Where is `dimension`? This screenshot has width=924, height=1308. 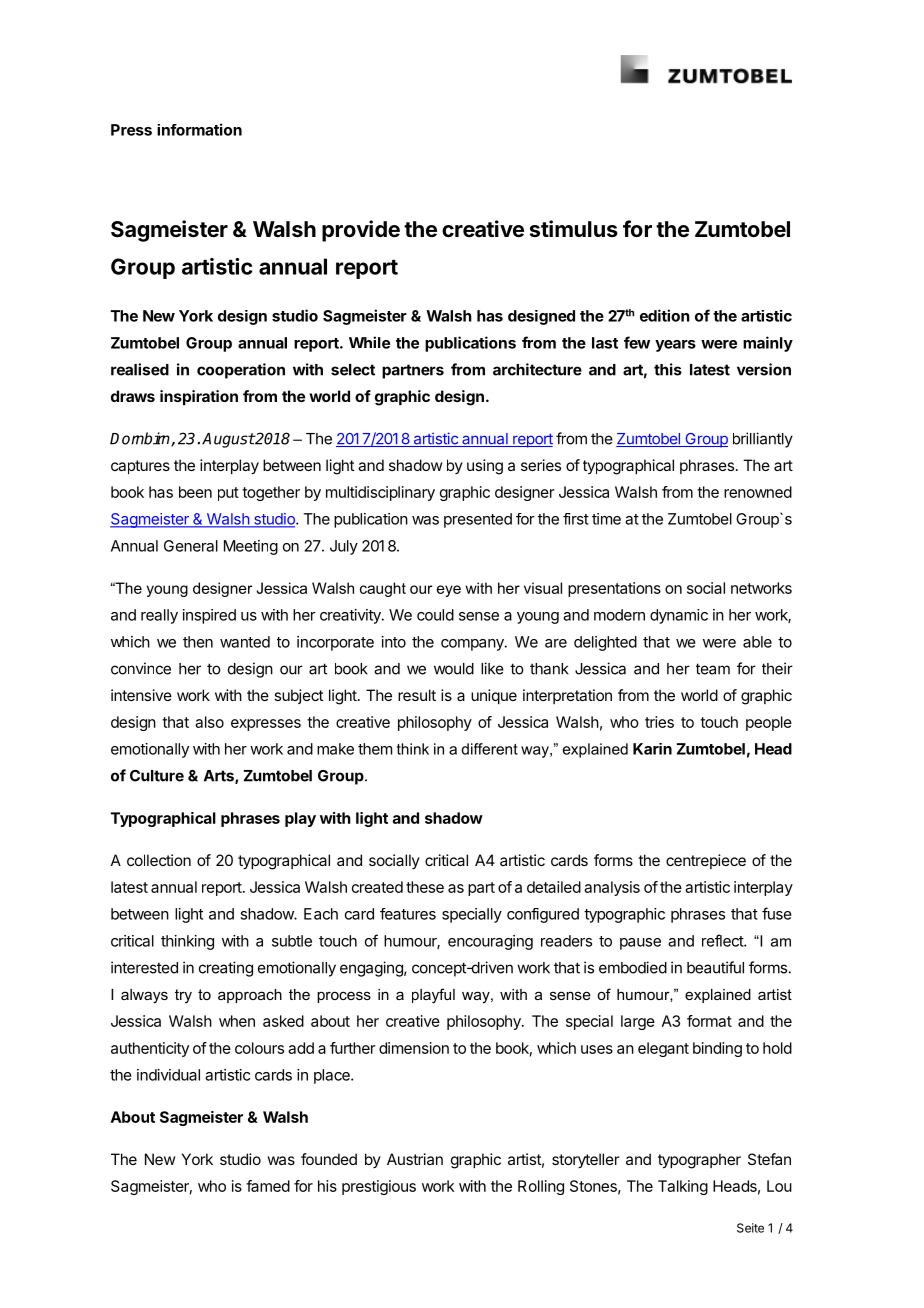
dimension is located at coordinates (414, 1048).
